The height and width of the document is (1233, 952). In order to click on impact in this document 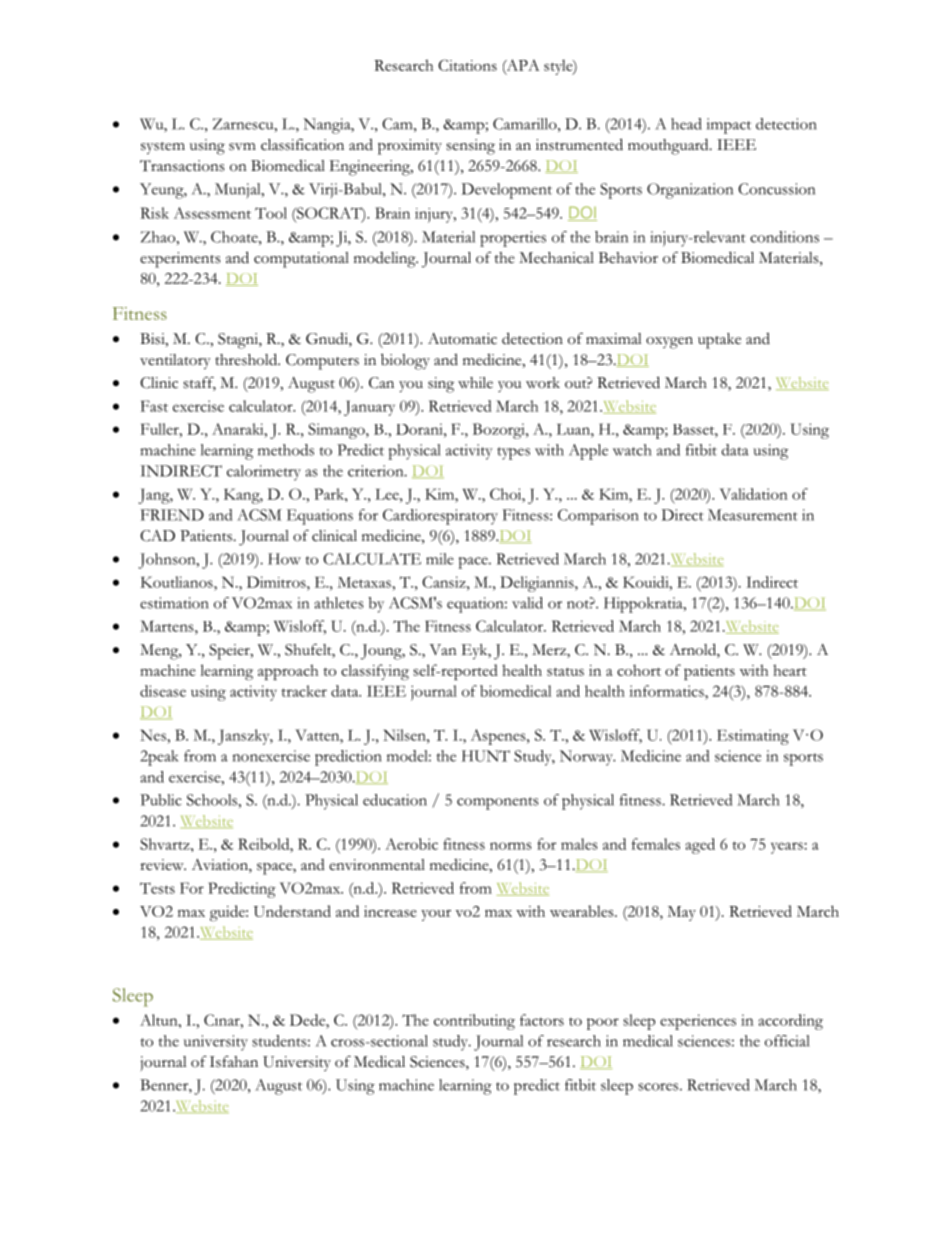, I will do `click(729, 126)`.
